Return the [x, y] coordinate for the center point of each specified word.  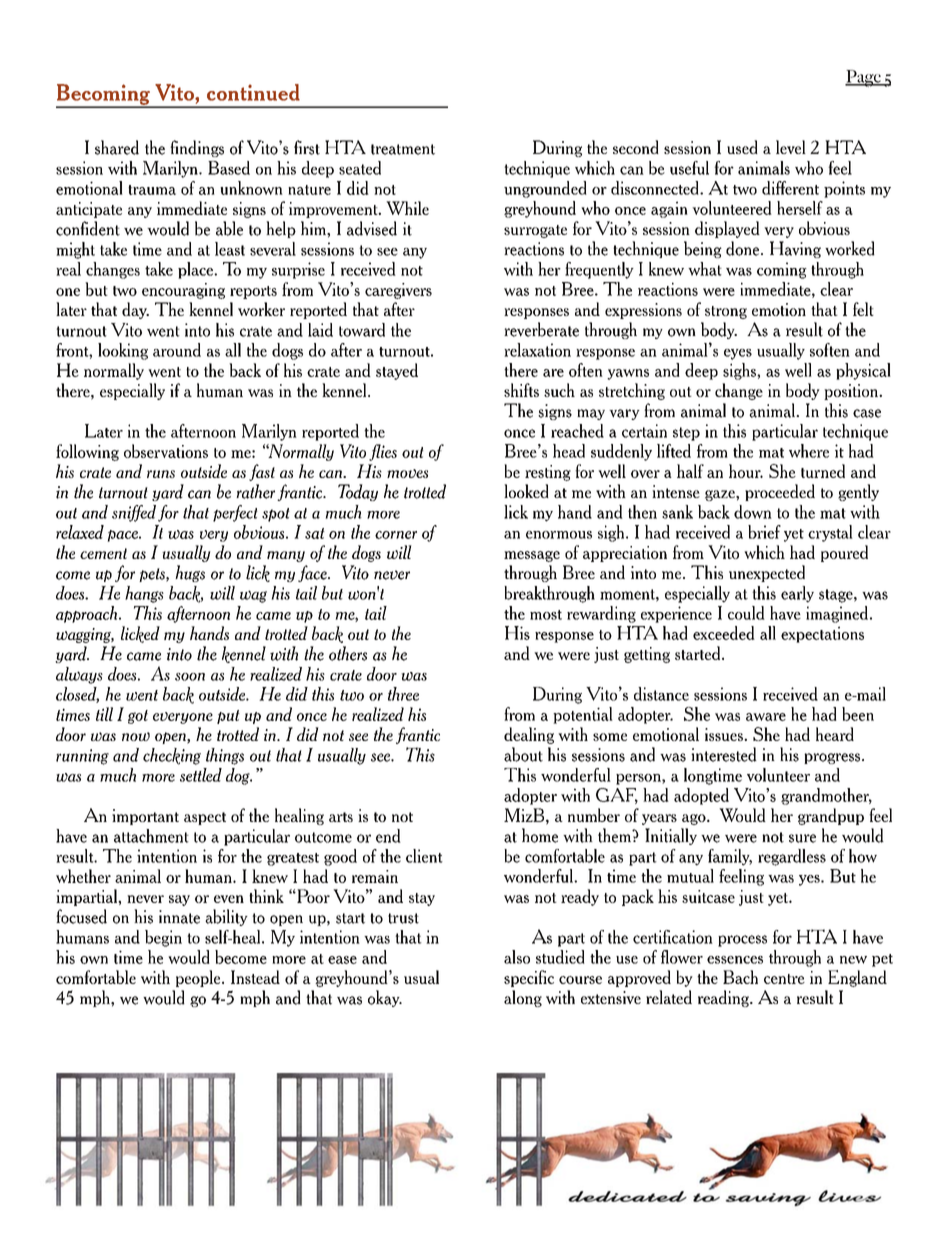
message [532, 556]
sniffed [134, 513]
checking [172, 756]
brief [764, 532]
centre [784, 979]
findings [197, 148]
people [199, 978]
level [791, 147]
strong [726, 312]
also [517, 957]
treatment [403, 149]
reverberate [541, 329]
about [523, 754]
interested [724, 754]
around [177, 350]
